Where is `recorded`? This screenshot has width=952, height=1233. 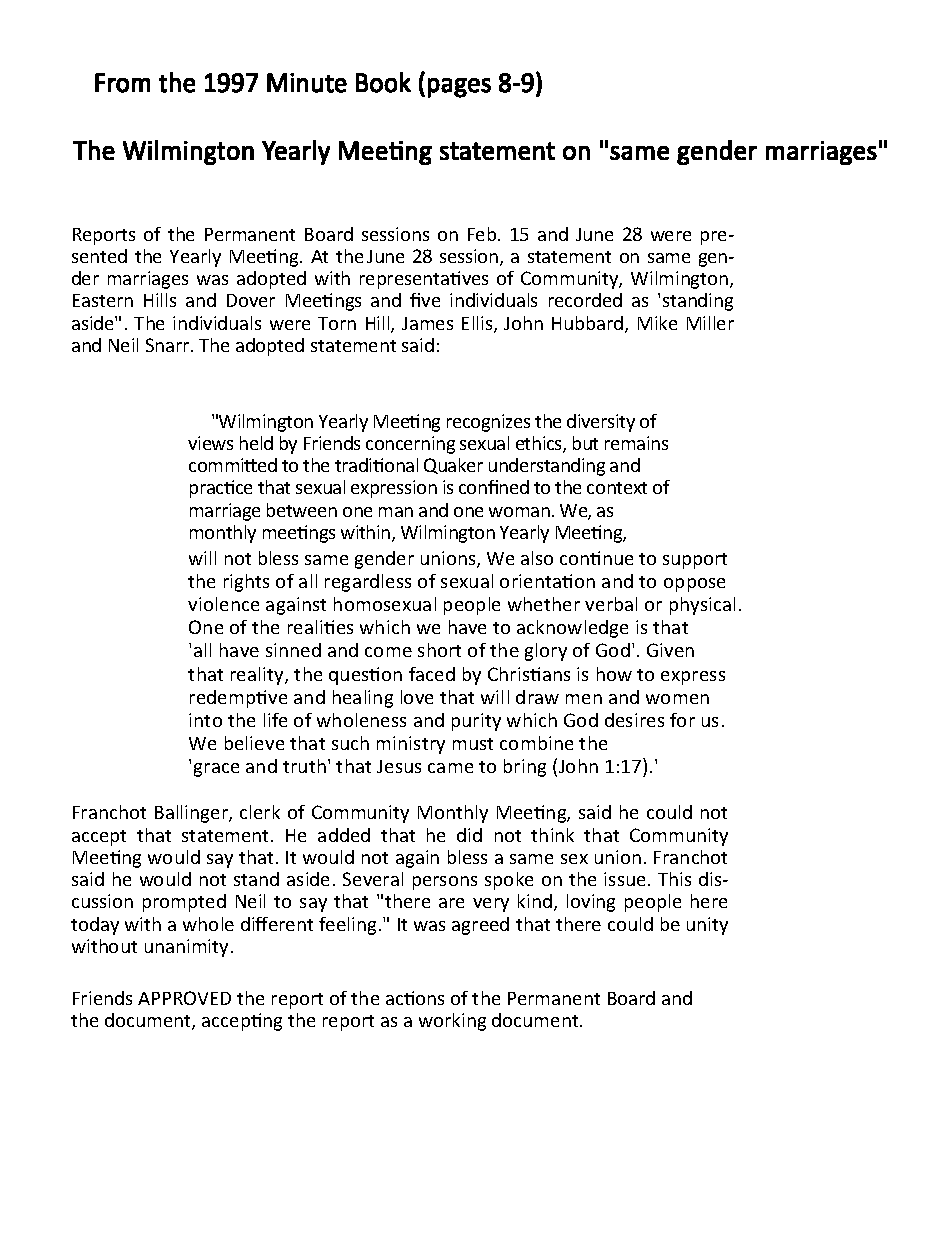
recorded is located at coordinates (585, 300).
